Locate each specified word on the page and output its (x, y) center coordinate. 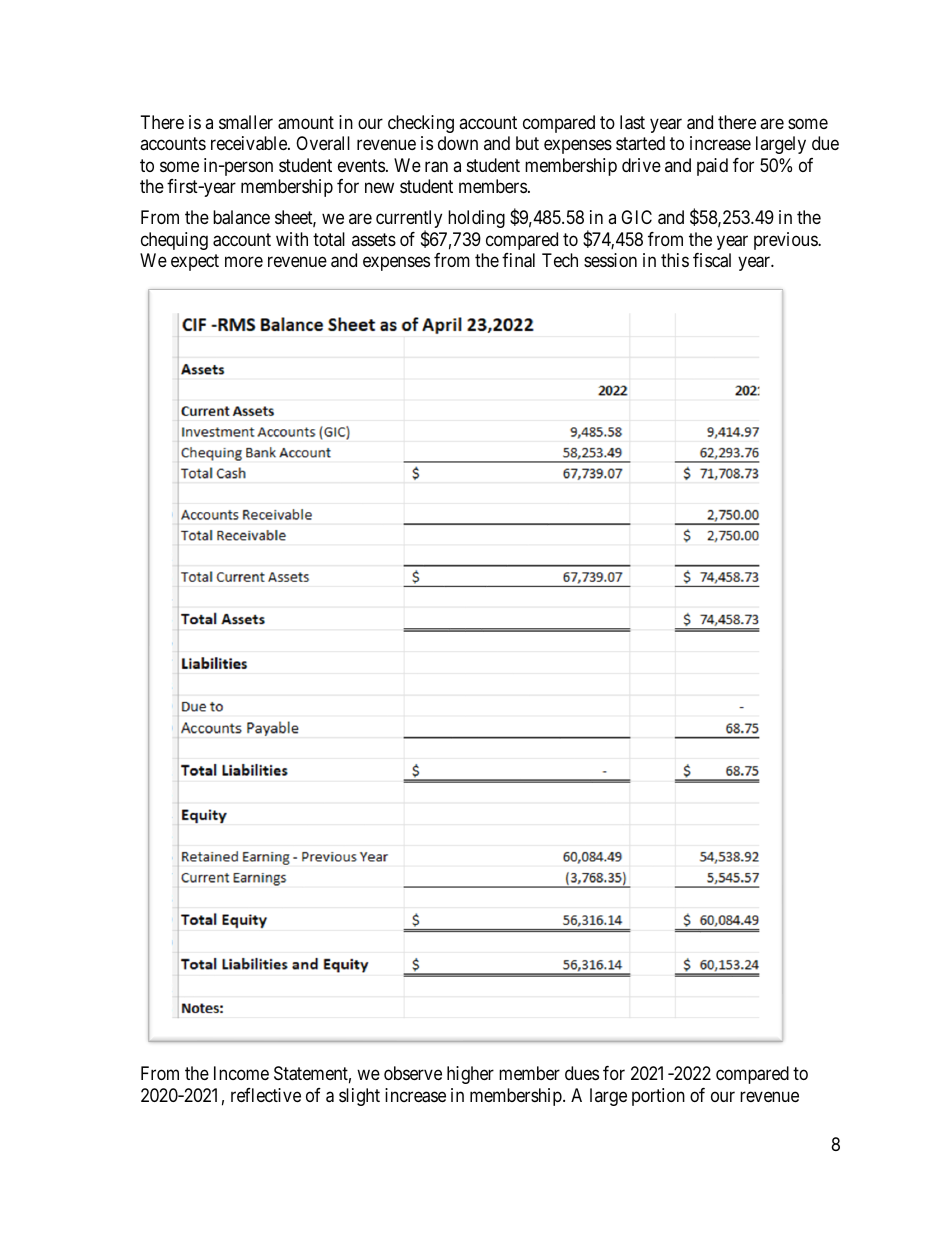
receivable (250, 143)
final (518, 260)
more (244, 262)
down (458, 143)
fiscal (712, 260)
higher (470, 1075)
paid (712, 167)
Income (241, 1073)
